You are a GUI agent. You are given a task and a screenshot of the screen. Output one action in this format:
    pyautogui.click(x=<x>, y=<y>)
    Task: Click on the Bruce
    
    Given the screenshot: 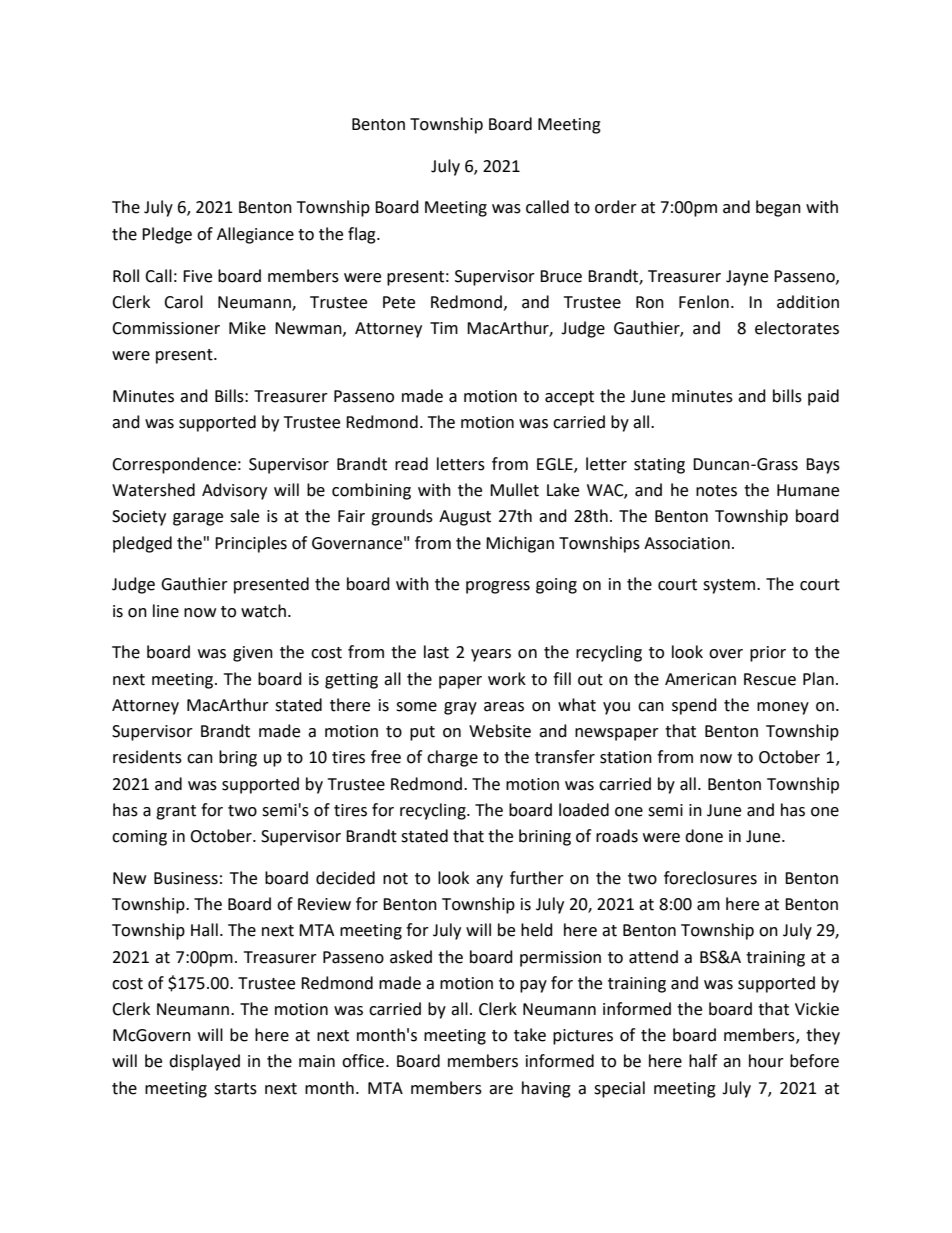 What is the action you would take?
    pyautogui.click(x=561, y=276)
